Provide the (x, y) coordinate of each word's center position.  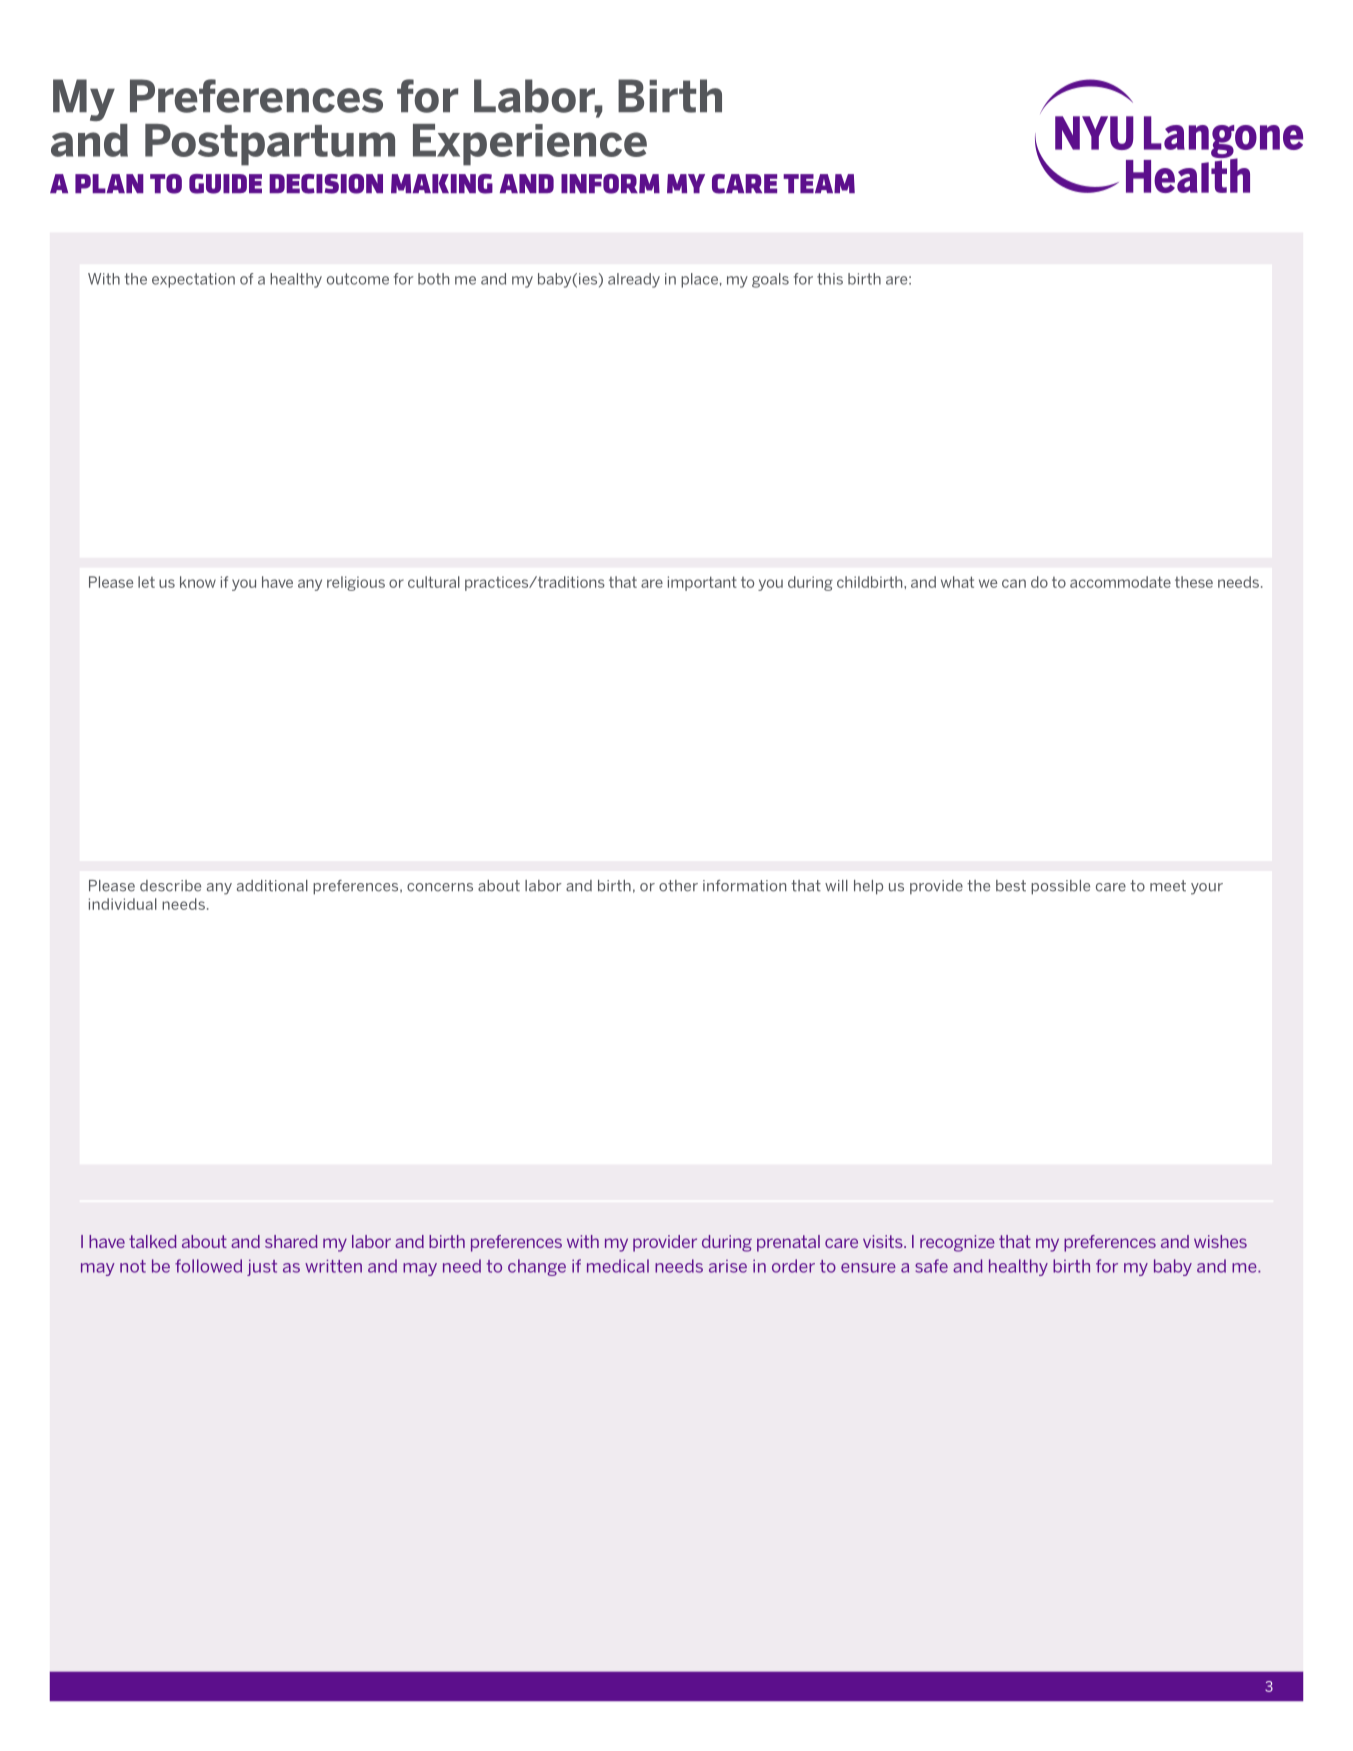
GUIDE (225, 184)
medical (618, 1266)
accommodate (1120, 582)
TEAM (819, 183)
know (198, 582)
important (702, 583)
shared (291, 1241)
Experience (530, 145)
